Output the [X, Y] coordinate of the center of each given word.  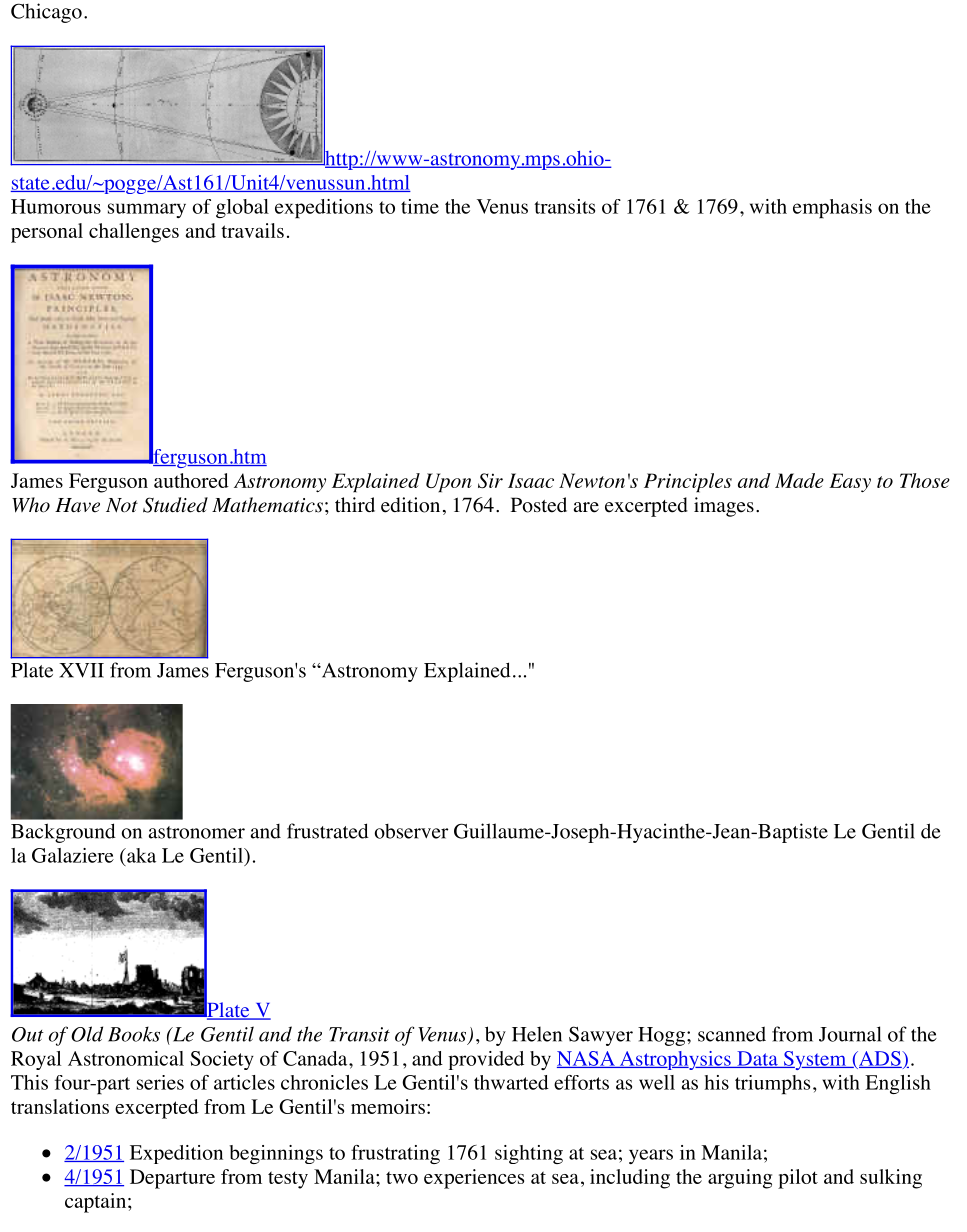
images [724, 507]
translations [60, 1106]
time [420, 206]
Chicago [46, 13]
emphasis [832, 208]
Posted [539, 505]
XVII [81, 670]
